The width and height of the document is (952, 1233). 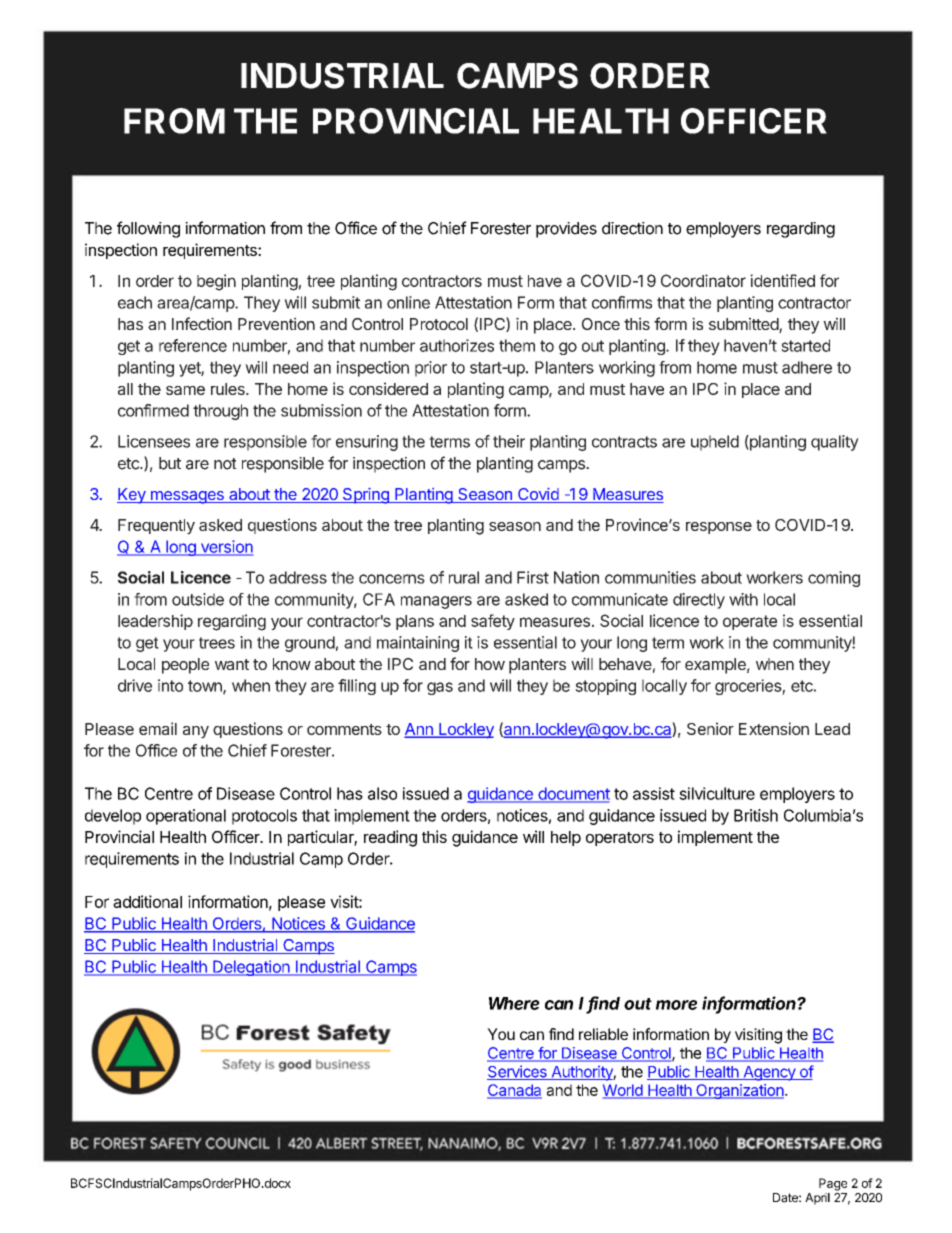 What do you see at coordinates (216, 282) in the document?
I see `begin` at bounding box center [216, 282].
